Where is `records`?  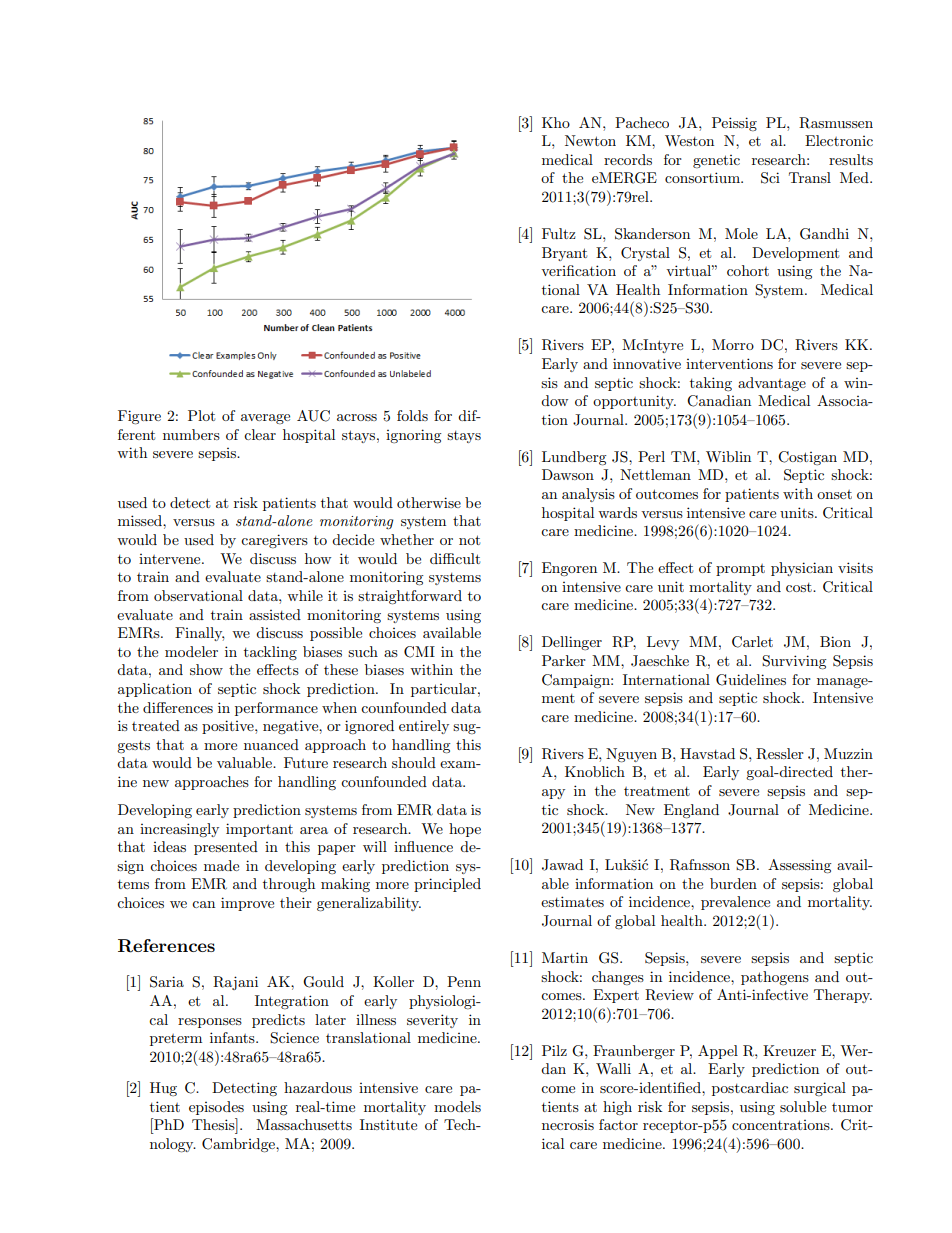 records is located at coordinates (628, 159).
